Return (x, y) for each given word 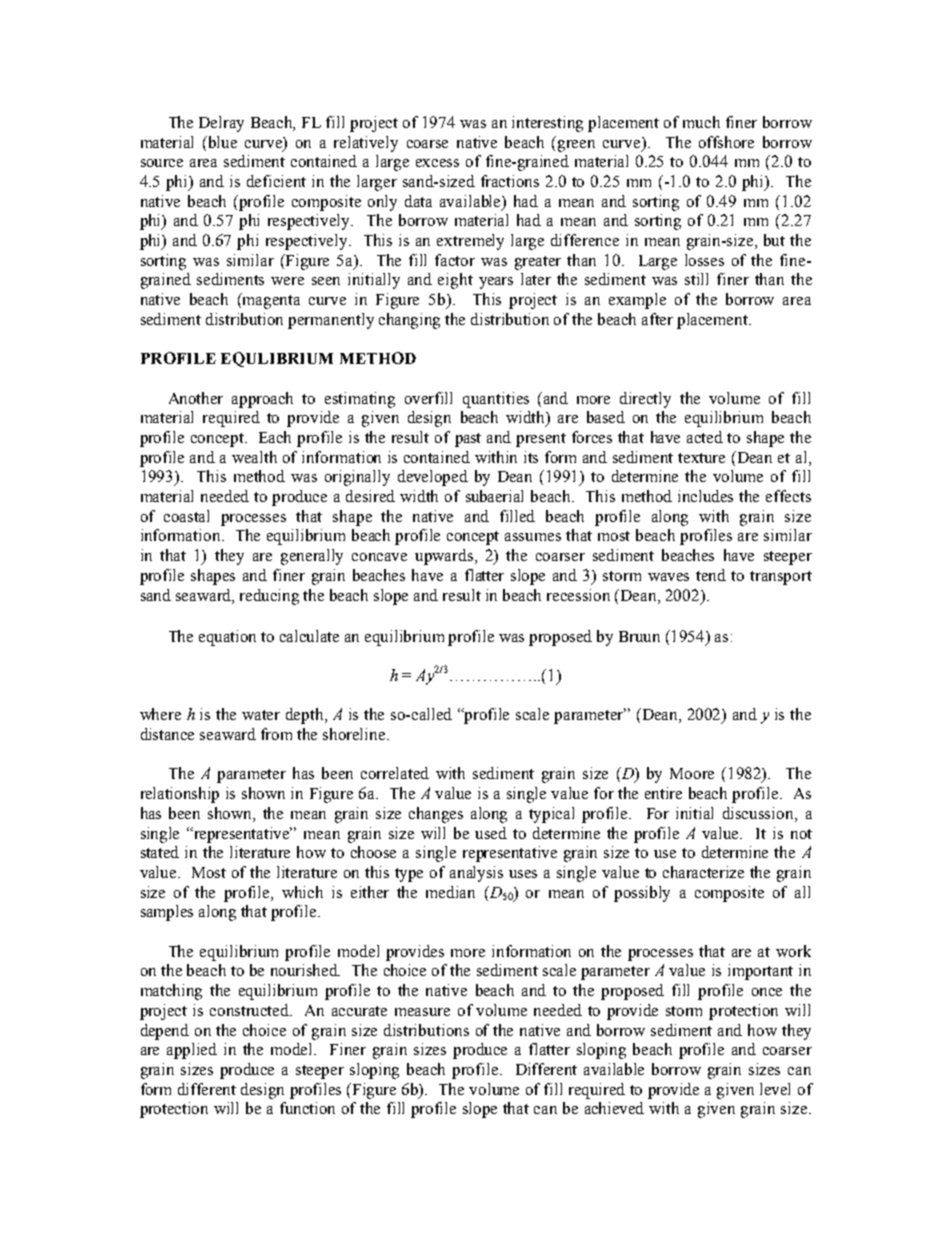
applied (192, 1051)
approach (262, 400)
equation (227, 638)
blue (221, 142)
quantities (496, 400)
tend (711, 575)
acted (705, 437)
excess (437, 163)
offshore (726, 142)
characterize (703, 872)
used (491, 833)
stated (160, 852)
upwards (445, 557)
